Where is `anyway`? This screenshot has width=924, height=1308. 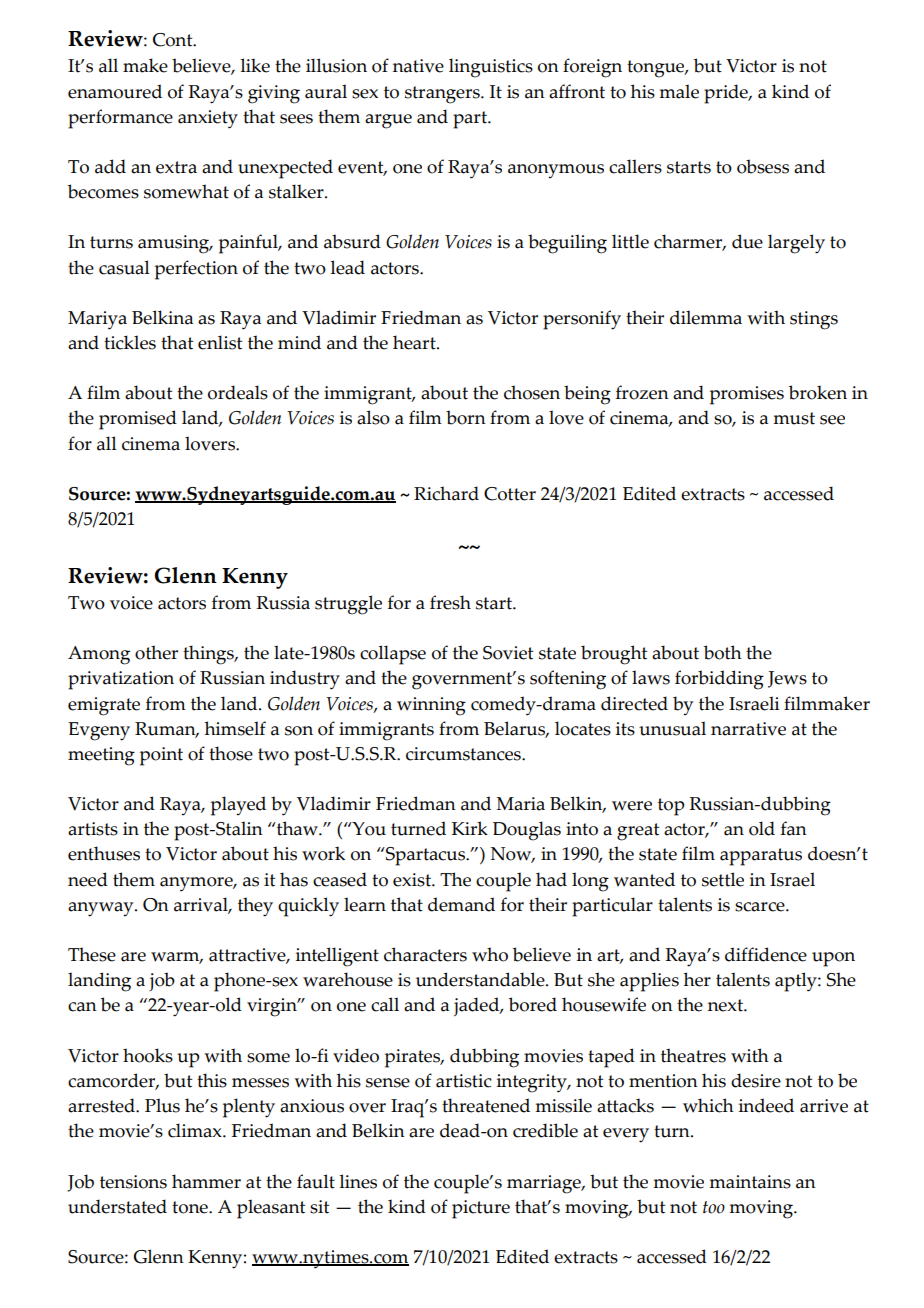 anyway is located at coordinates (102, 909).
